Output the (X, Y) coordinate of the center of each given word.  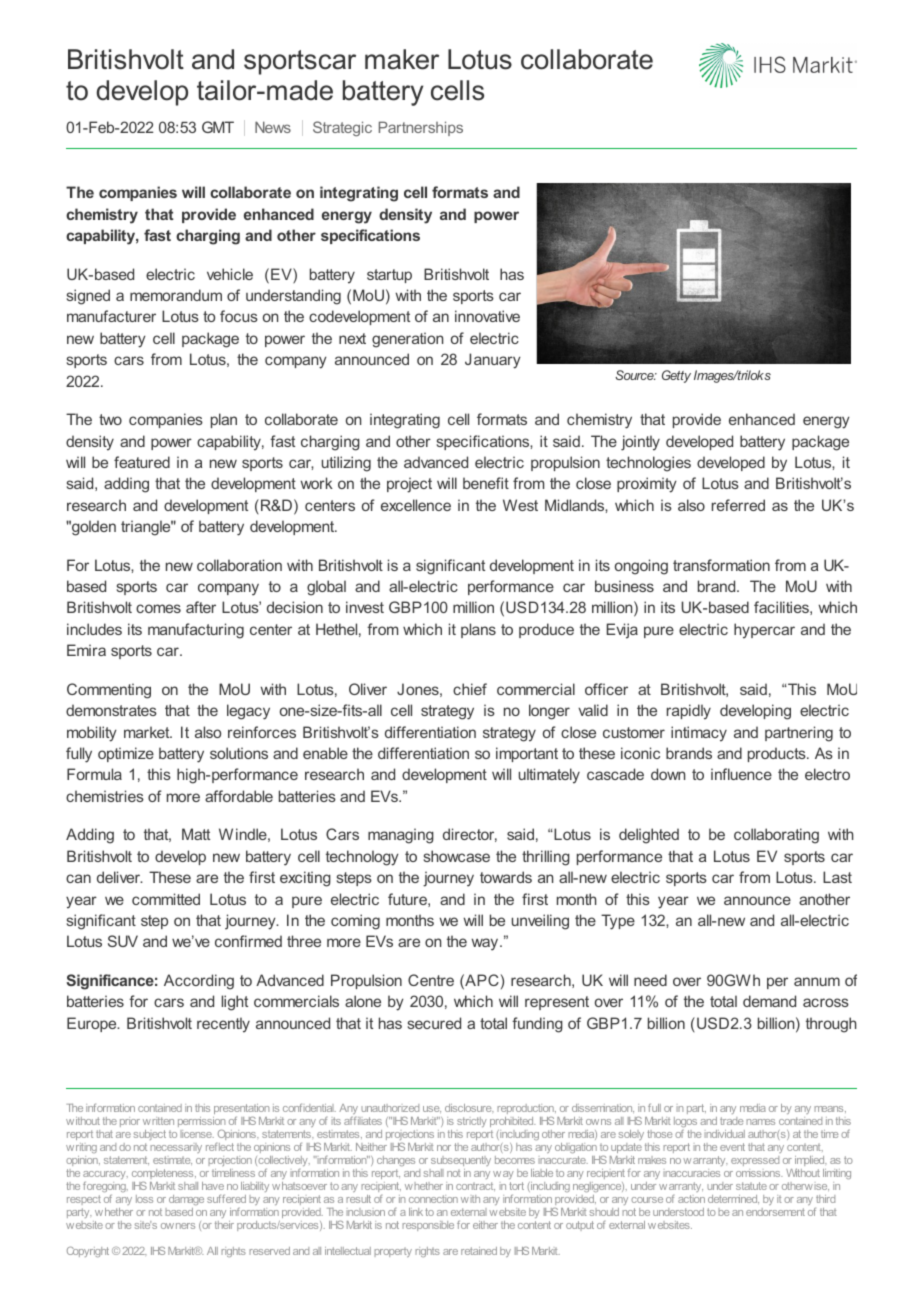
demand (769, 1001)
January (493, 361)
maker (402, 59)
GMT (218, 127)
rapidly (689, 712)
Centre (431, 980)
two (110, 419)
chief (470, 689)
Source (635, 375)
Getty (676, 376)
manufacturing (196, 631)
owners (178, 1226)
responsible (428, 1226)
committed (166, 899)
